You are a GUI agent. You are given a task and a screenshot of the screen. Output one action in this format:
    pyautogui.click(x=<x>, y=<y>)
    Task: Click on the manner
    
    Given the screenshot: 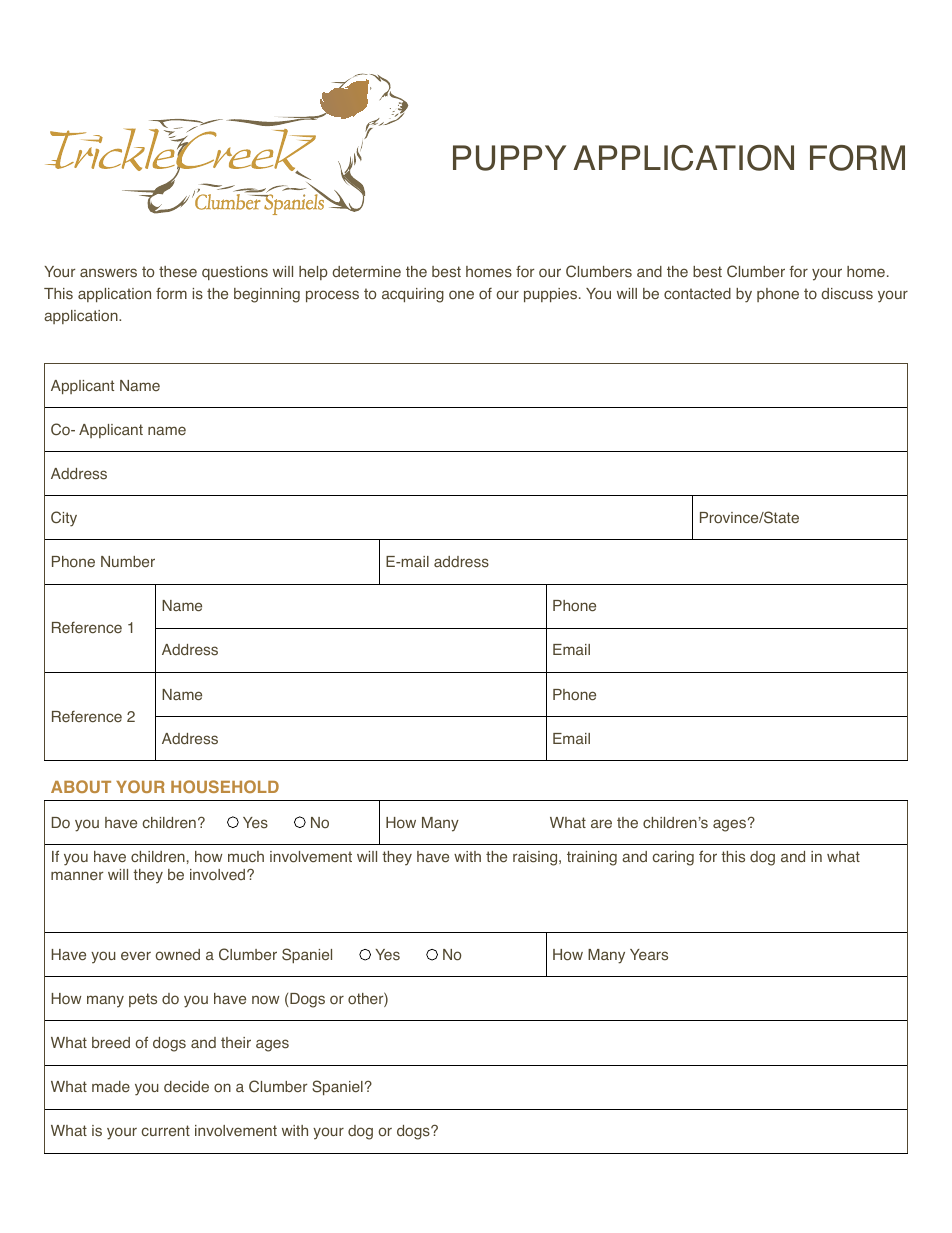 What is the action you would take?
    pyautogui.click(x=77, y=875)
